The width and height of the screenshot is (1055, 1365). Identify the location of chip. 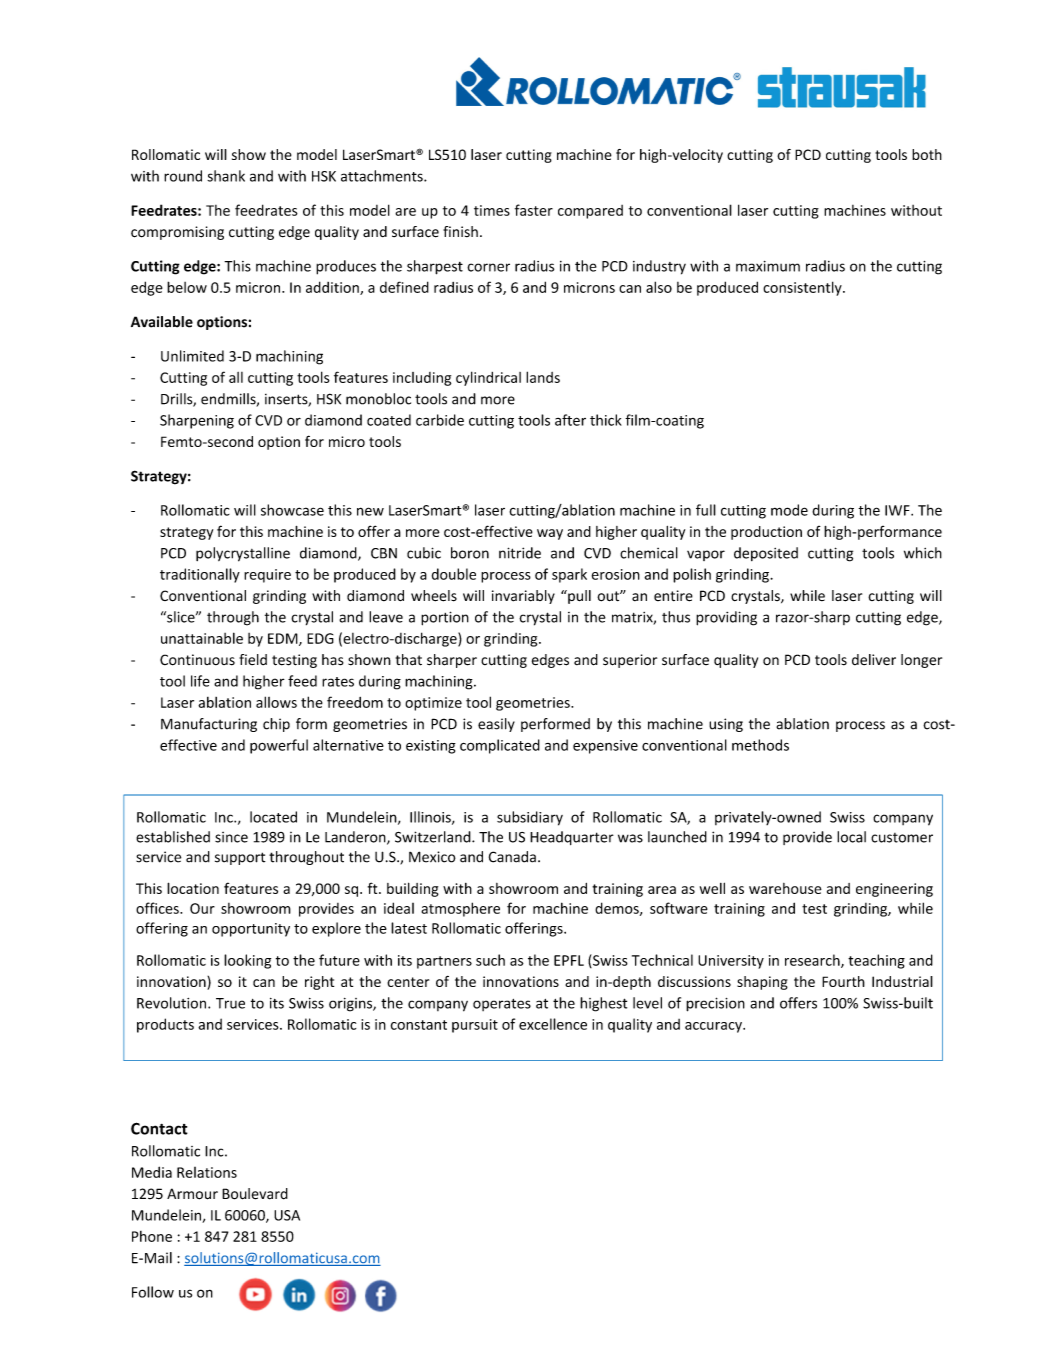
(276, 725).
